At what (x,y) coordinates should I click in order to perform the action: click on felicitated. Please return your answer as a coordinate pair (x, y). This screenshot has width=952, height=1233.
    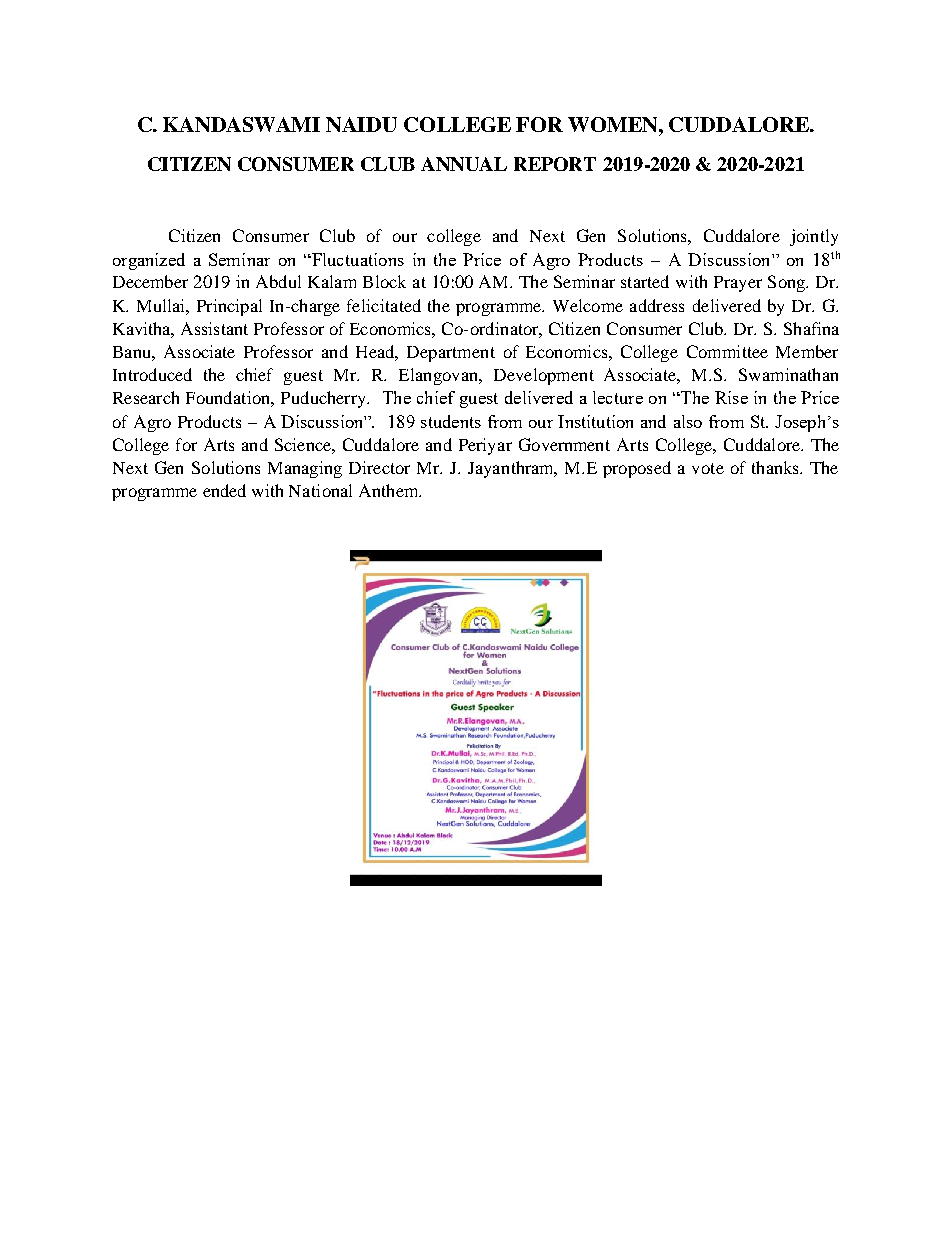
    Looking at the image, I should click on (384, 305).
